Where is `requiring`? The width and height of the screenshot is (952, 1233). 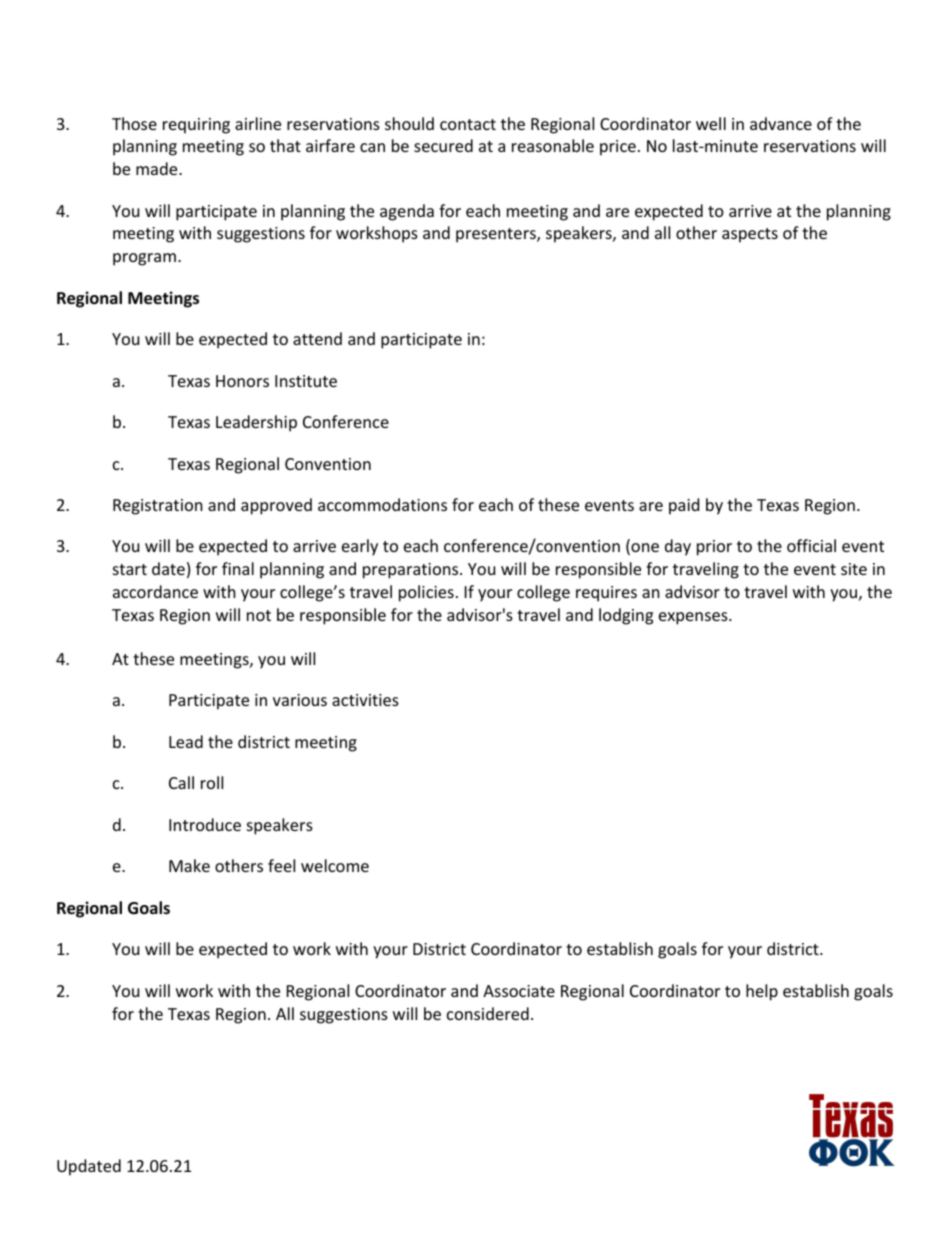 requiring is located at coordinates (196, 126).
